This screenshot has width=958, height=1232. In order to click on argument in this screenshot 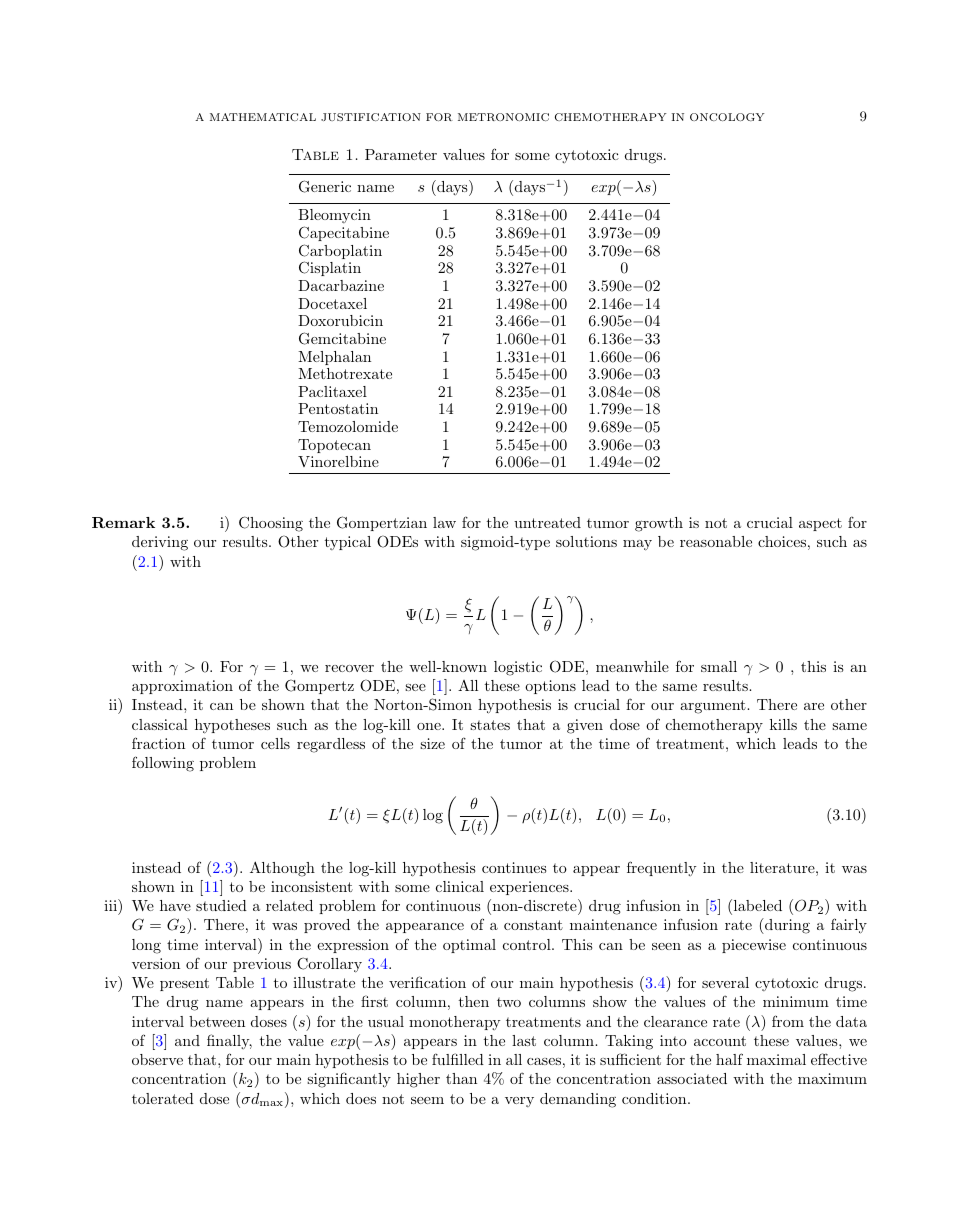, I will do `click(713, 707)`.
